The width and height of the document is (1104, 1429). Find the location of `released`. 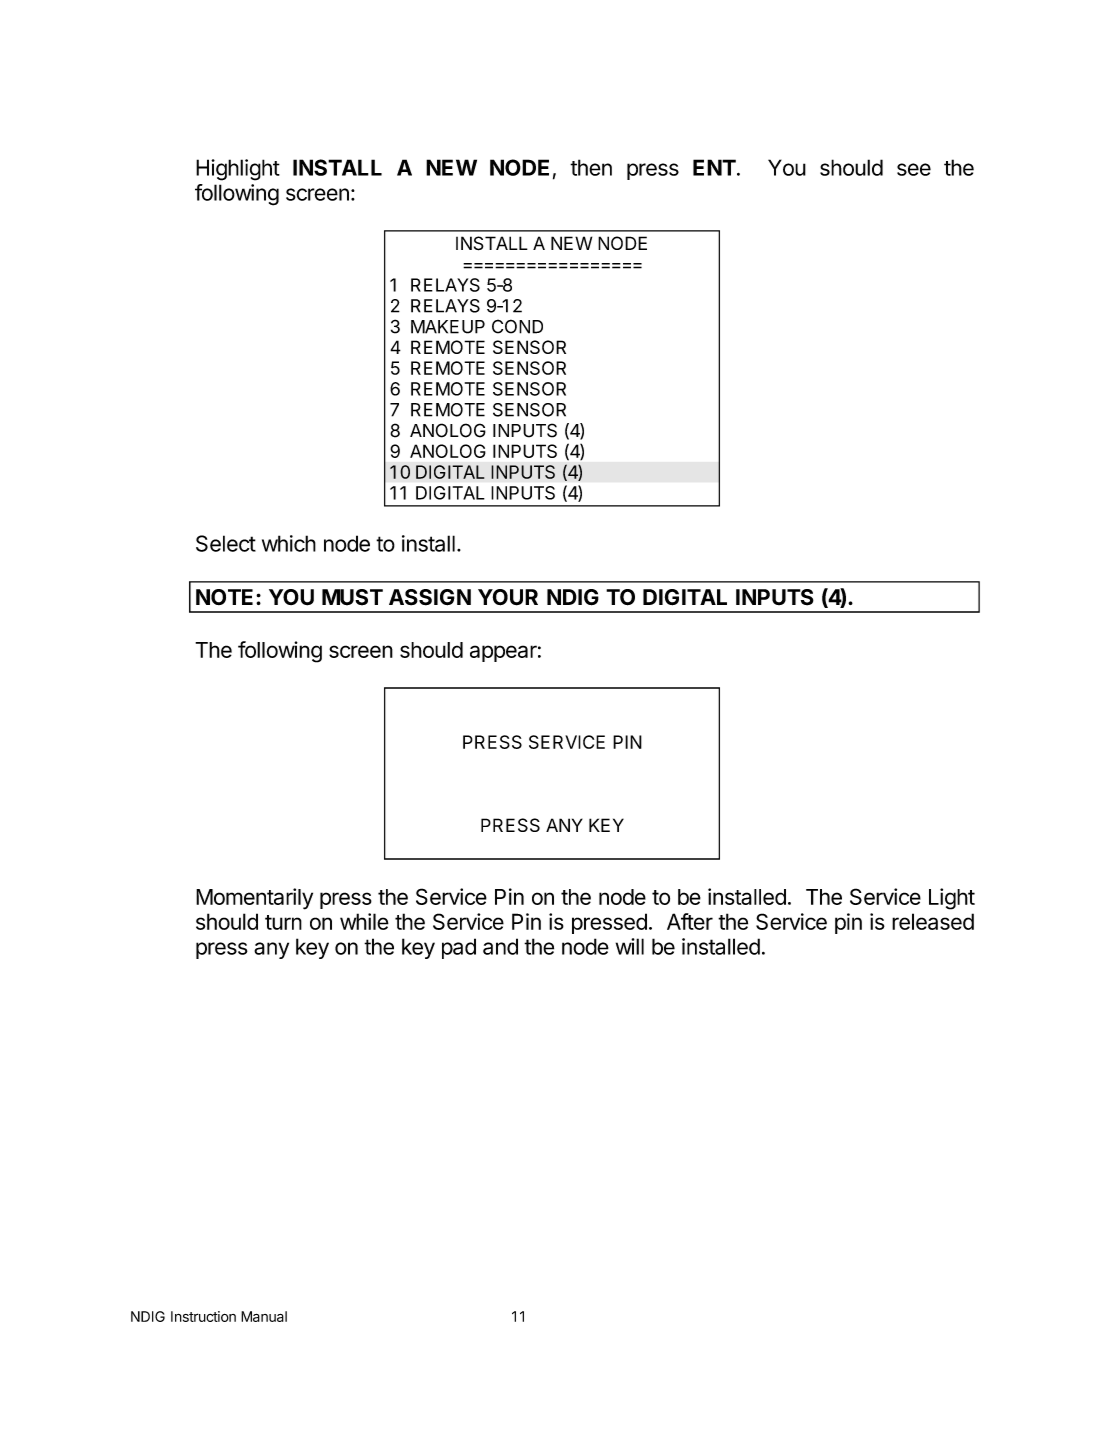

released is located at coordinates (933, 921).
